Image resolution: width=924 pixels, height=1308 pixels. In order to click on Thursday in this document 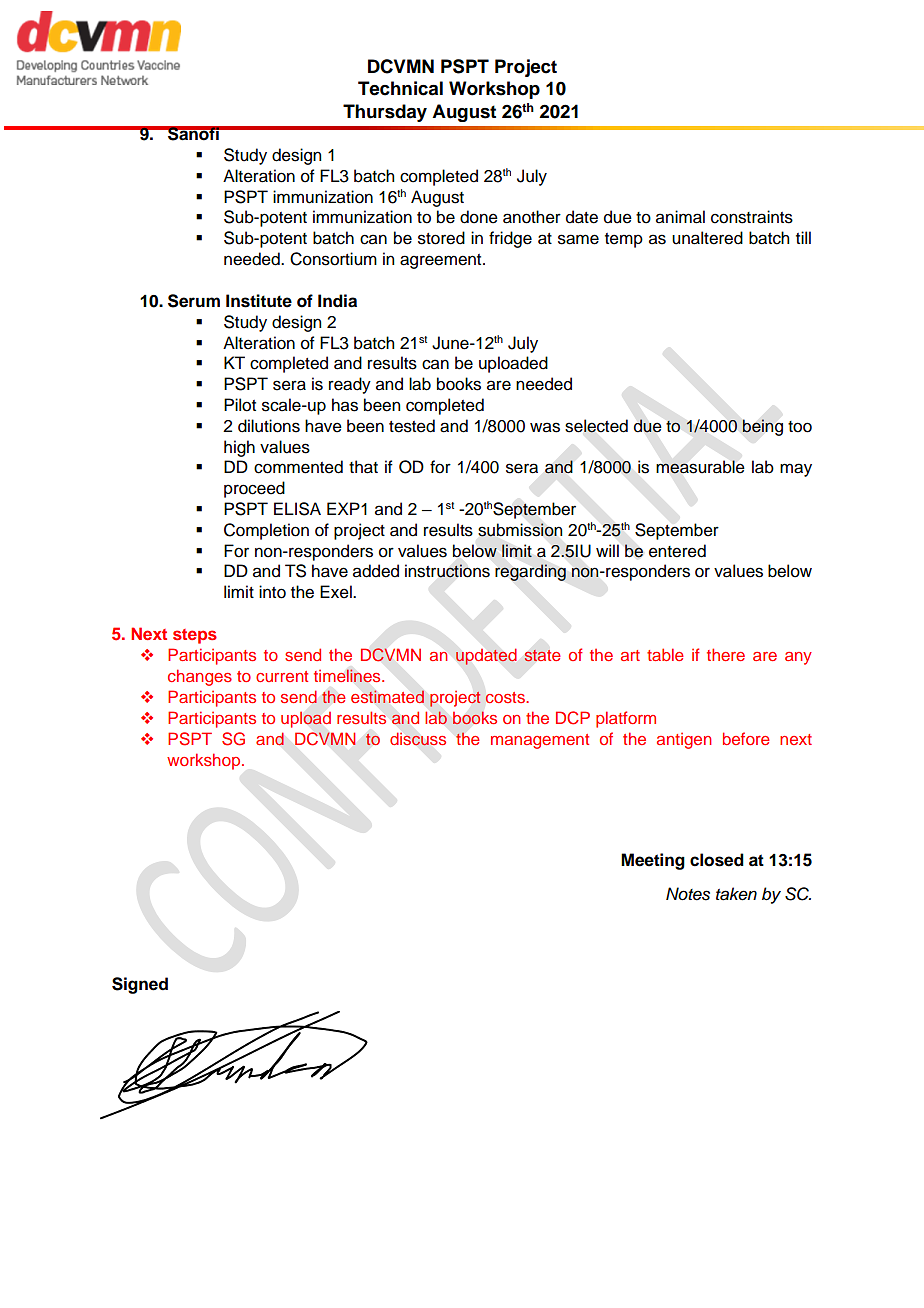, I will do `click(385, 113)`.
